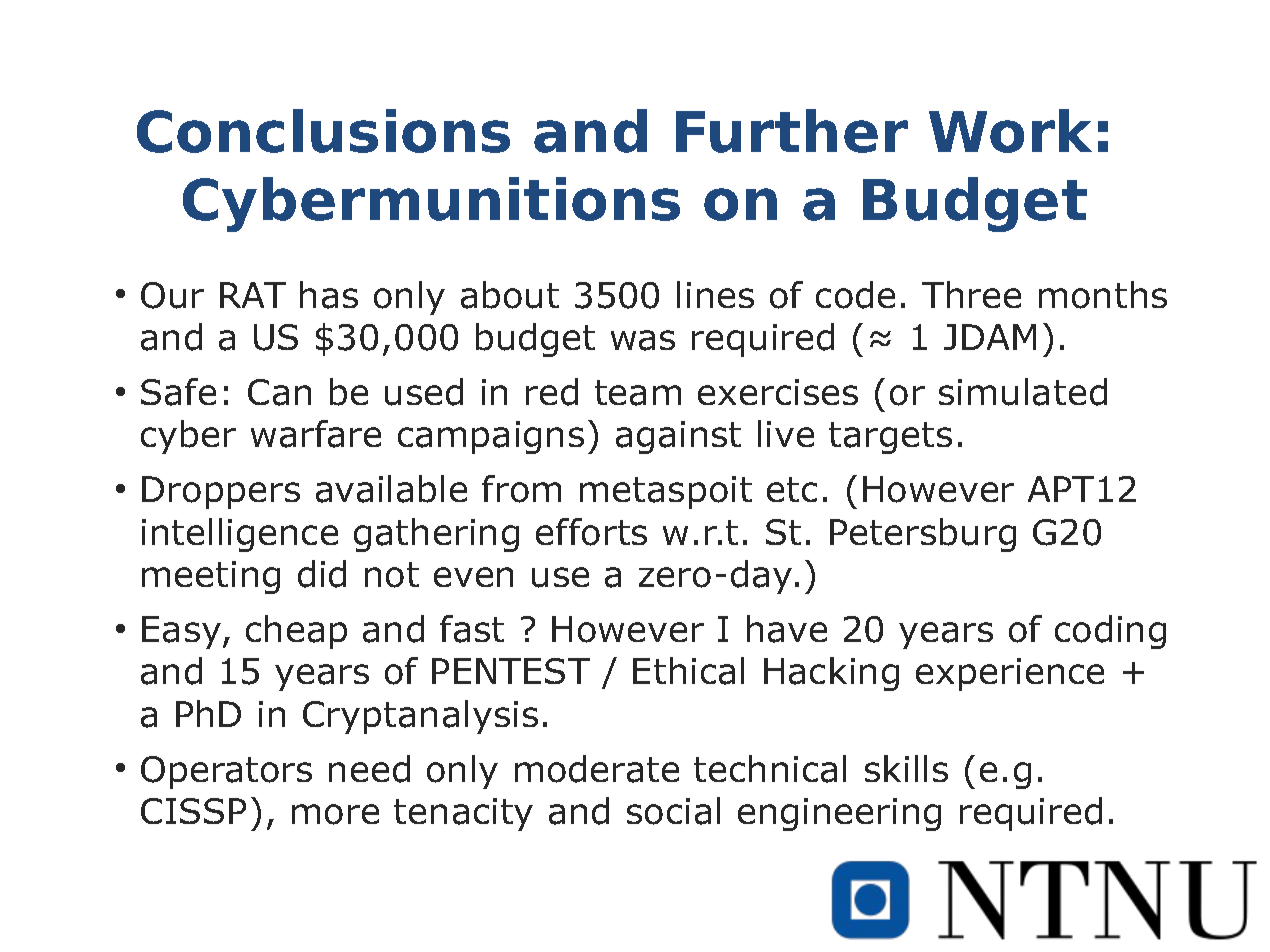 Image resolution: width=1270 pixels, height=952 pixels. I want to click on efforts, so click(591, 532).
